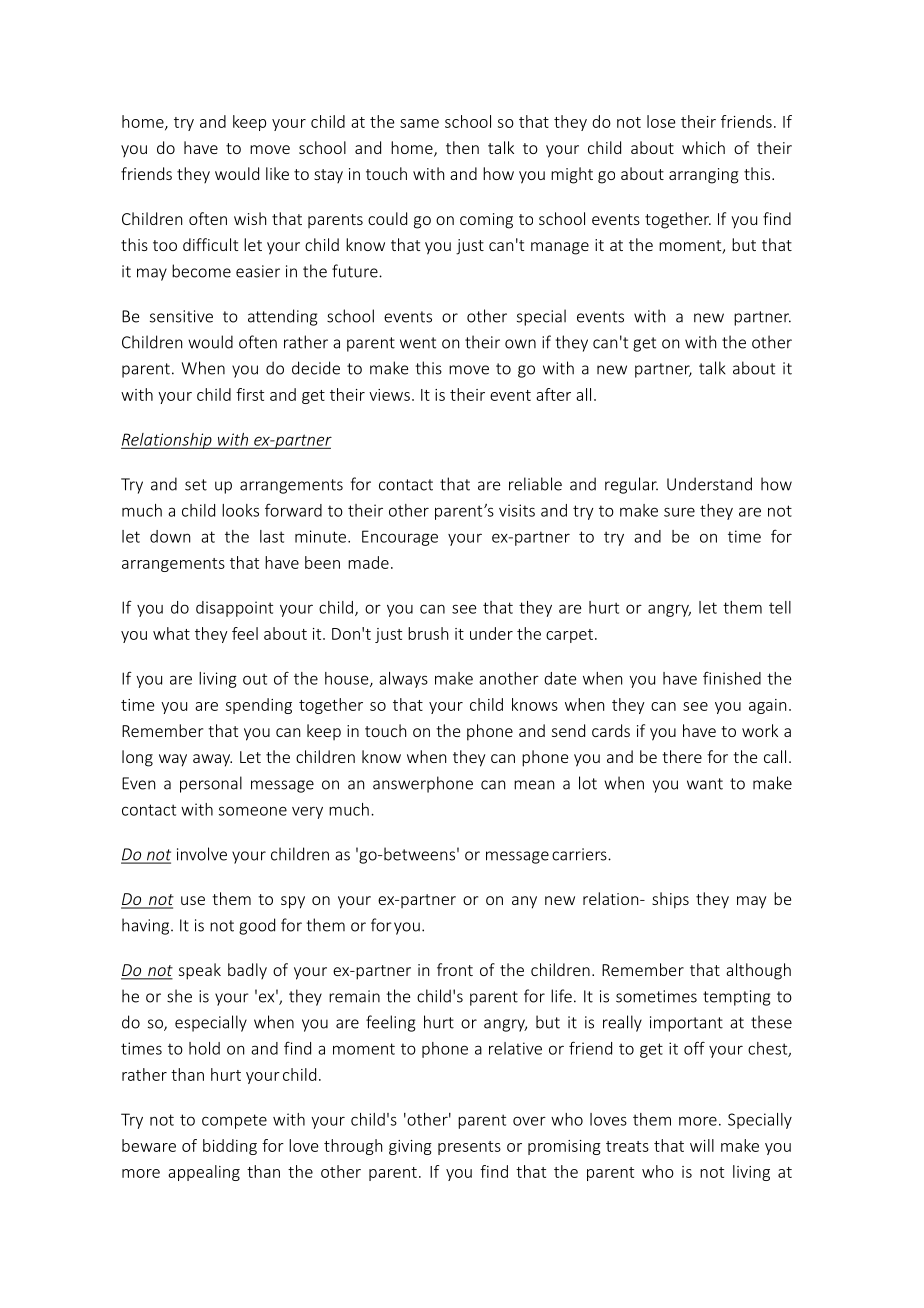  Describe the element at coordinates (703, 147) in the document. I see `which` at that location.
